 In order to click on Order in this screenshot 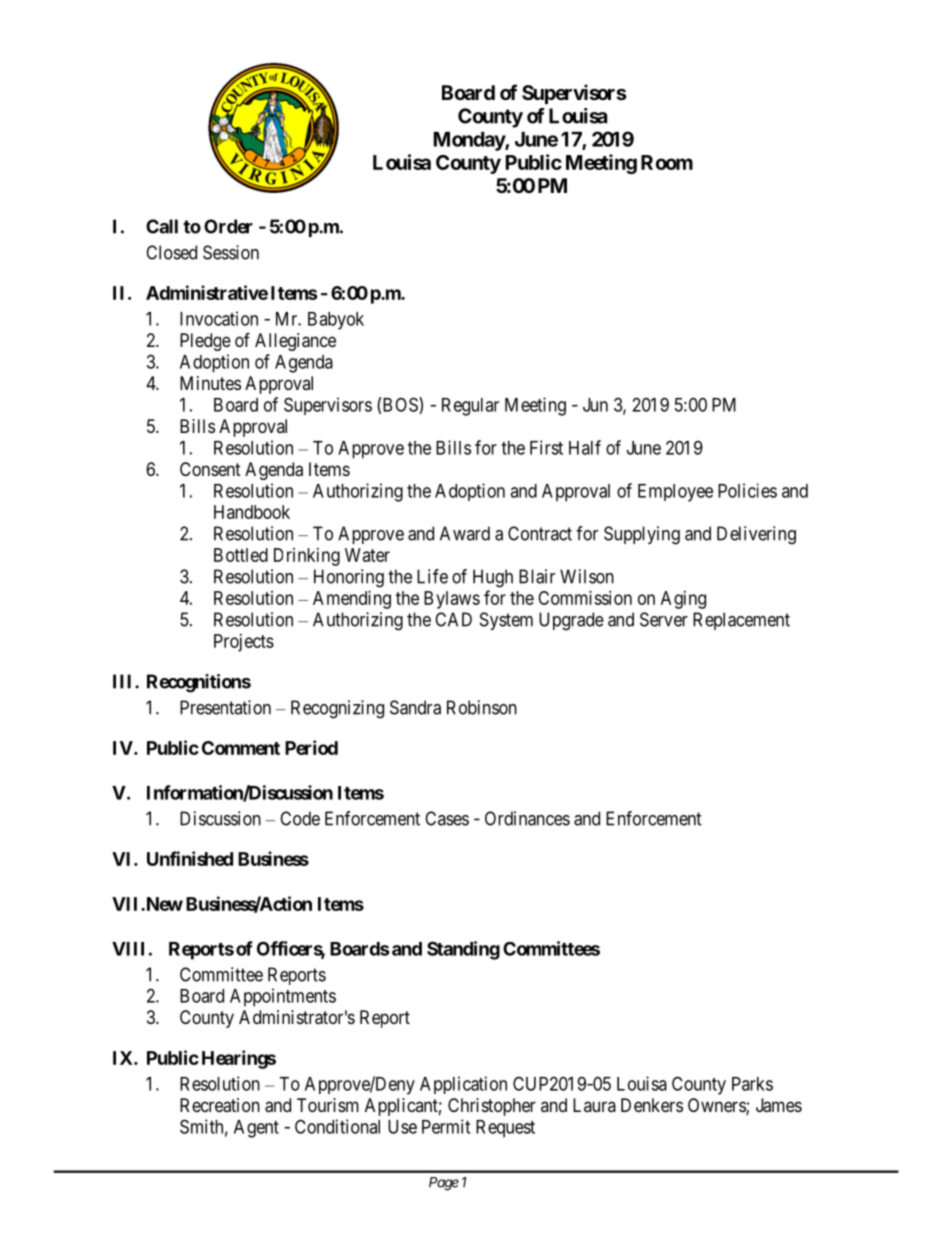, I will do `click(228, 226)`.
